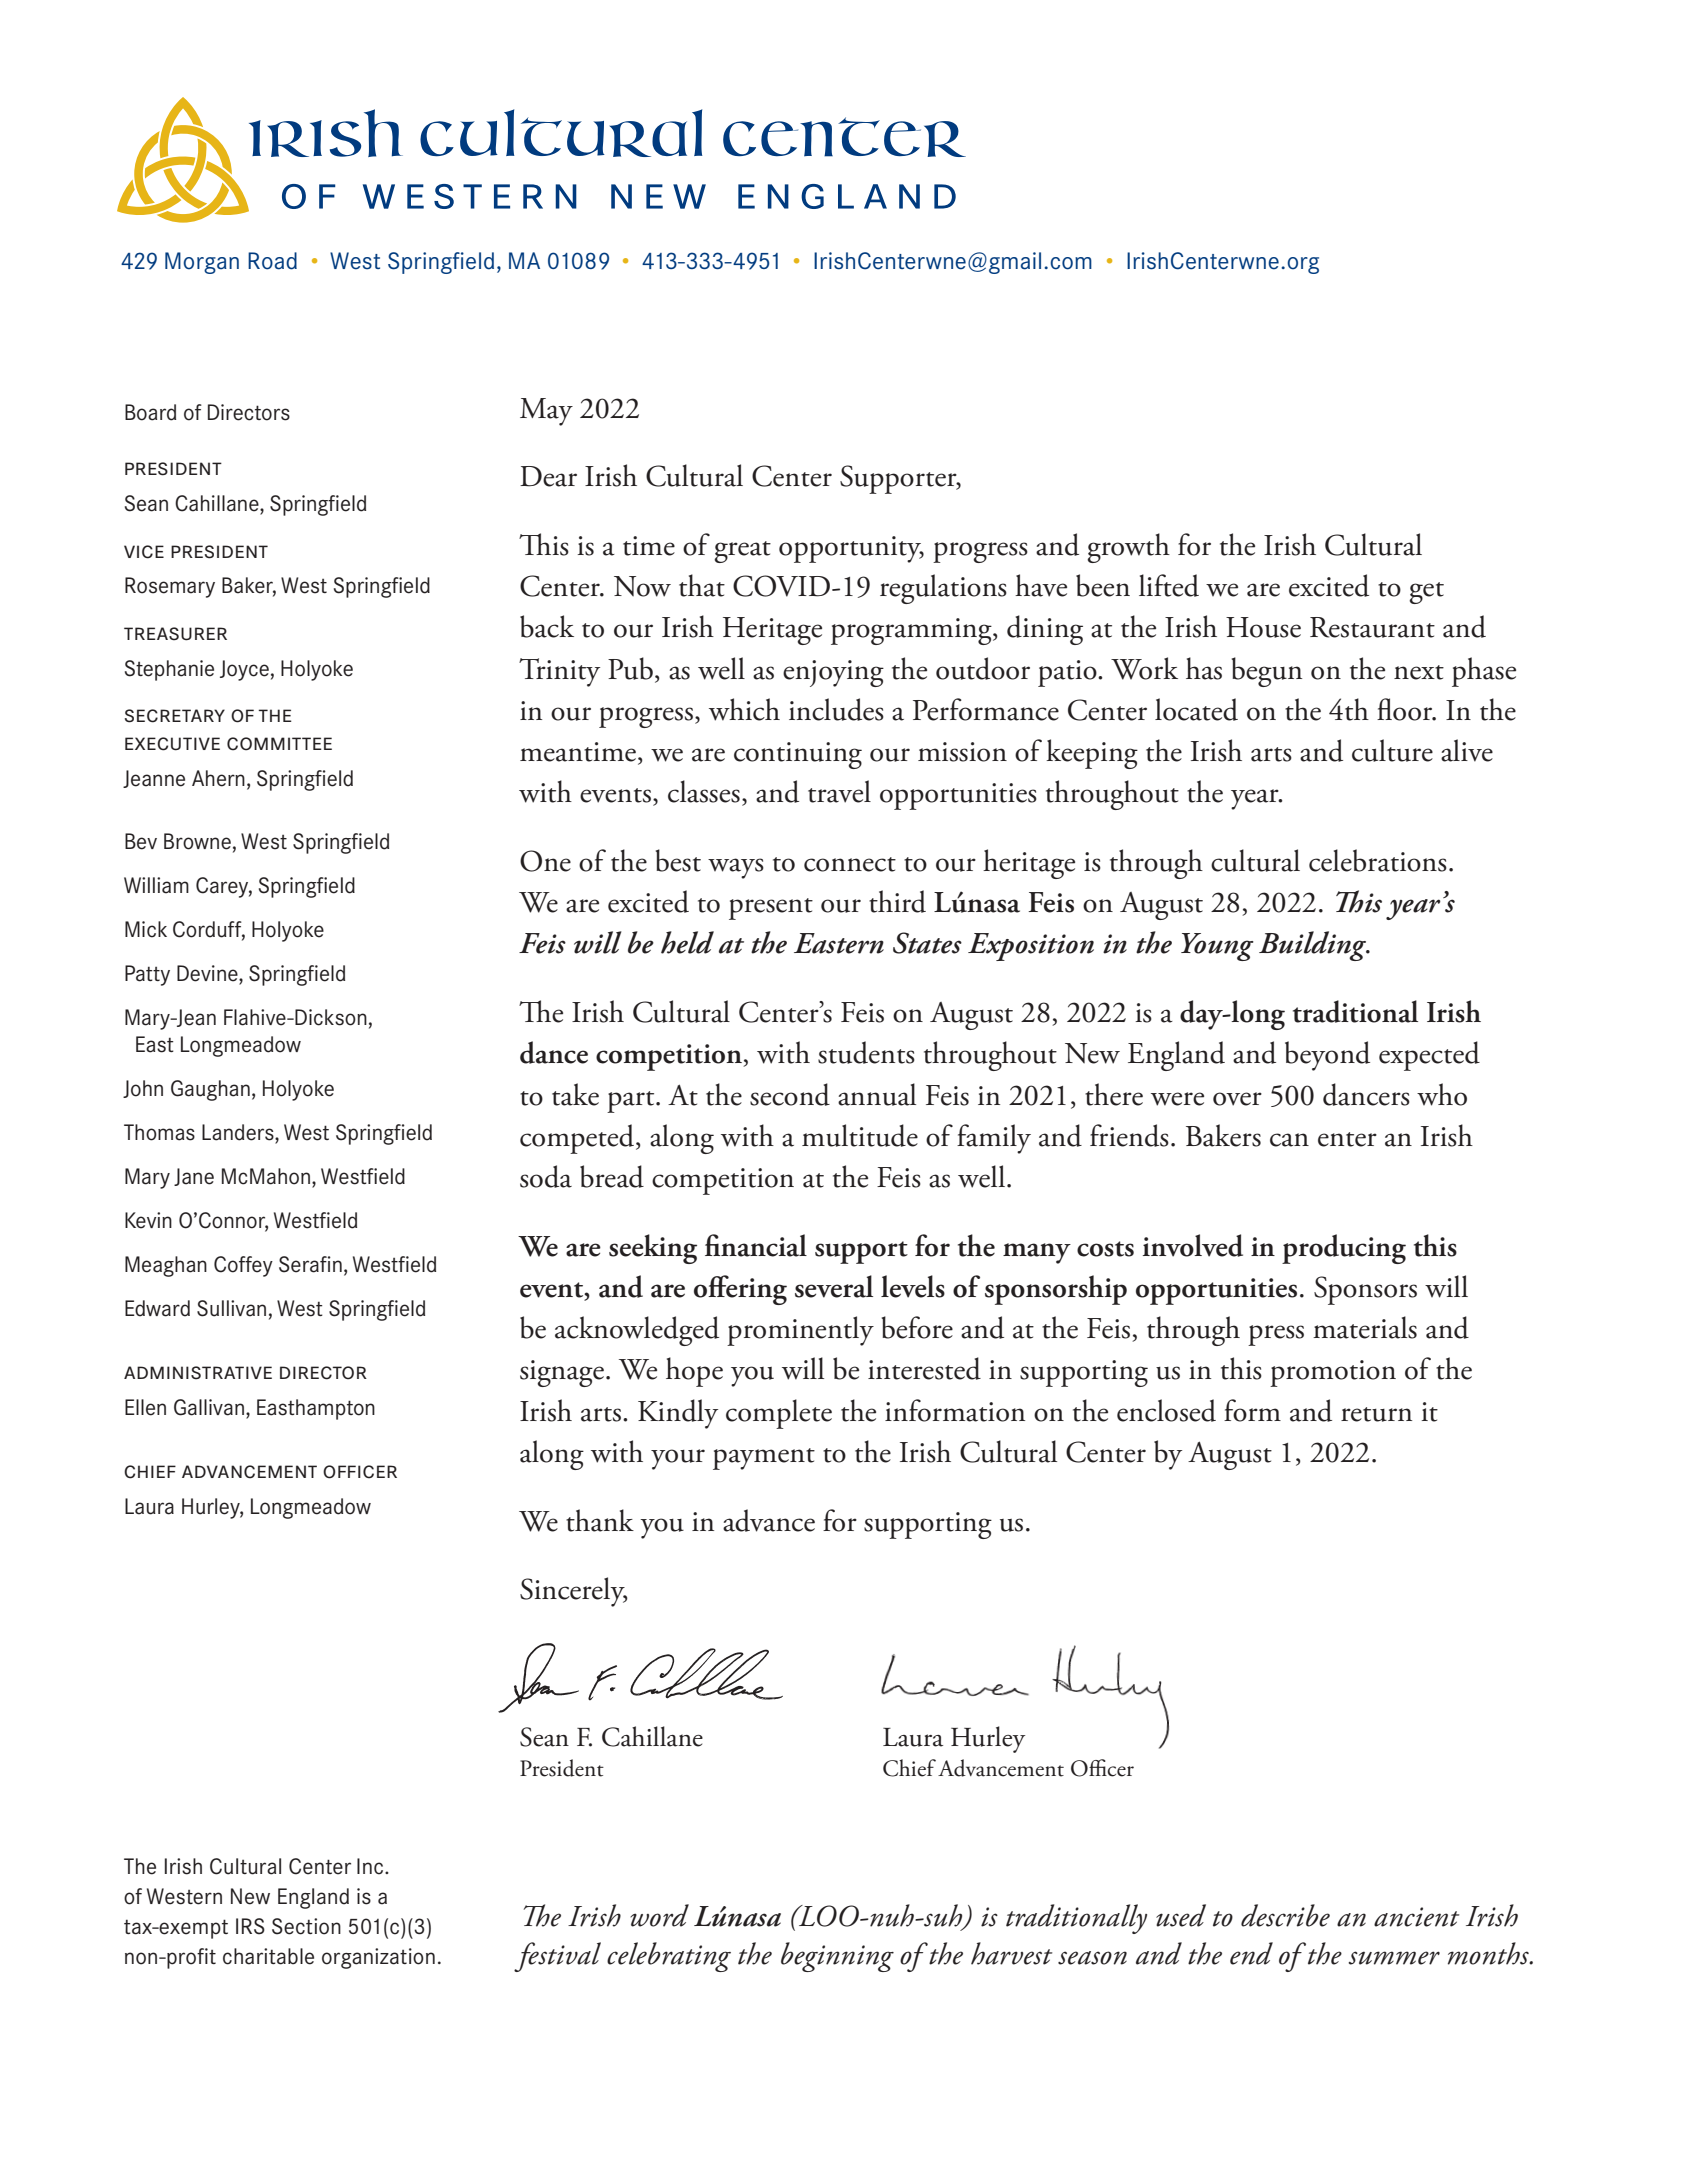 The height and width of the document is (2176, 1682). What do you see at coordinates (208, 973) in the document?
I see `Devine` at bounding box center [208, 973].
